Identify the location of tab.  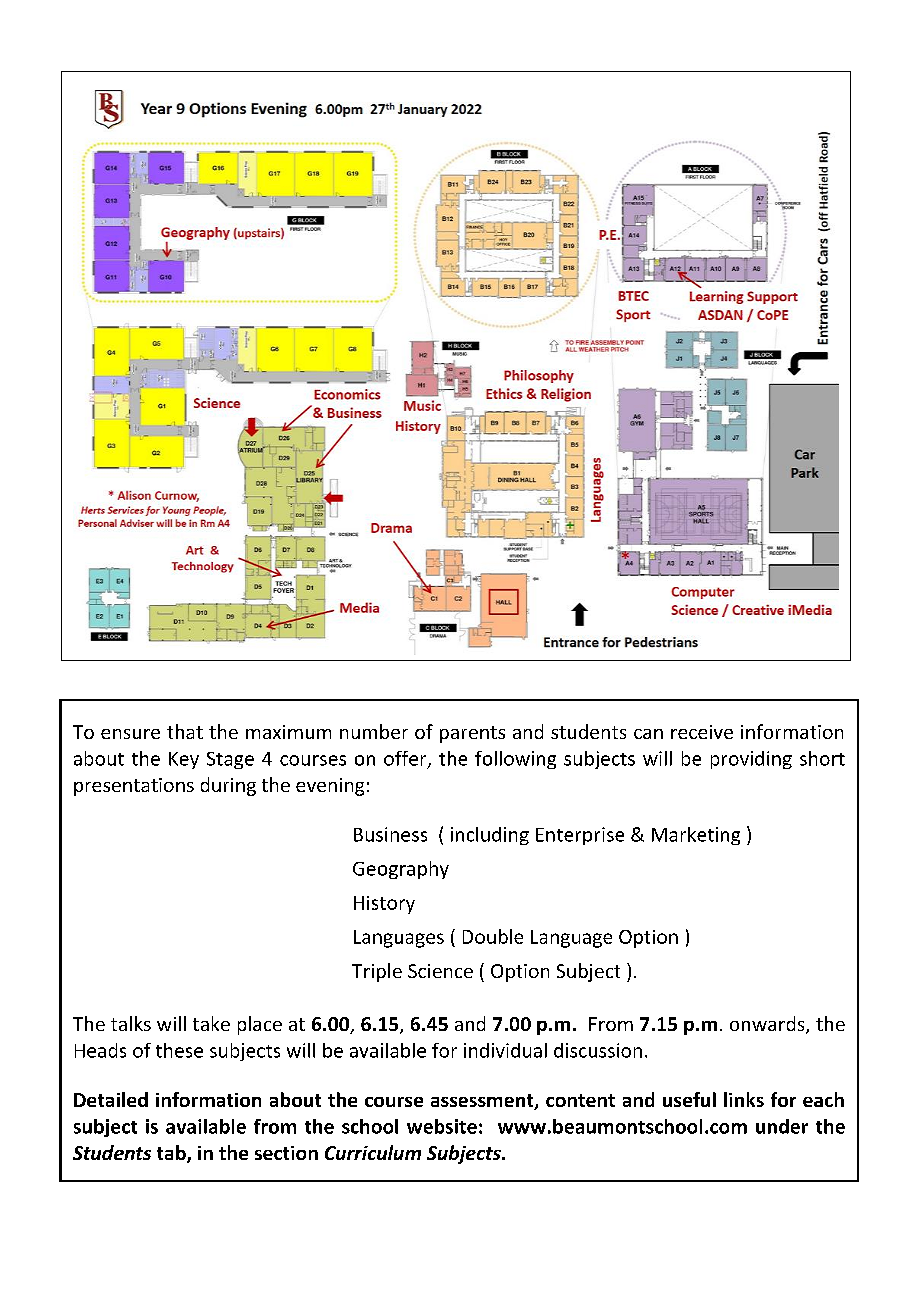
(172, 1154).
